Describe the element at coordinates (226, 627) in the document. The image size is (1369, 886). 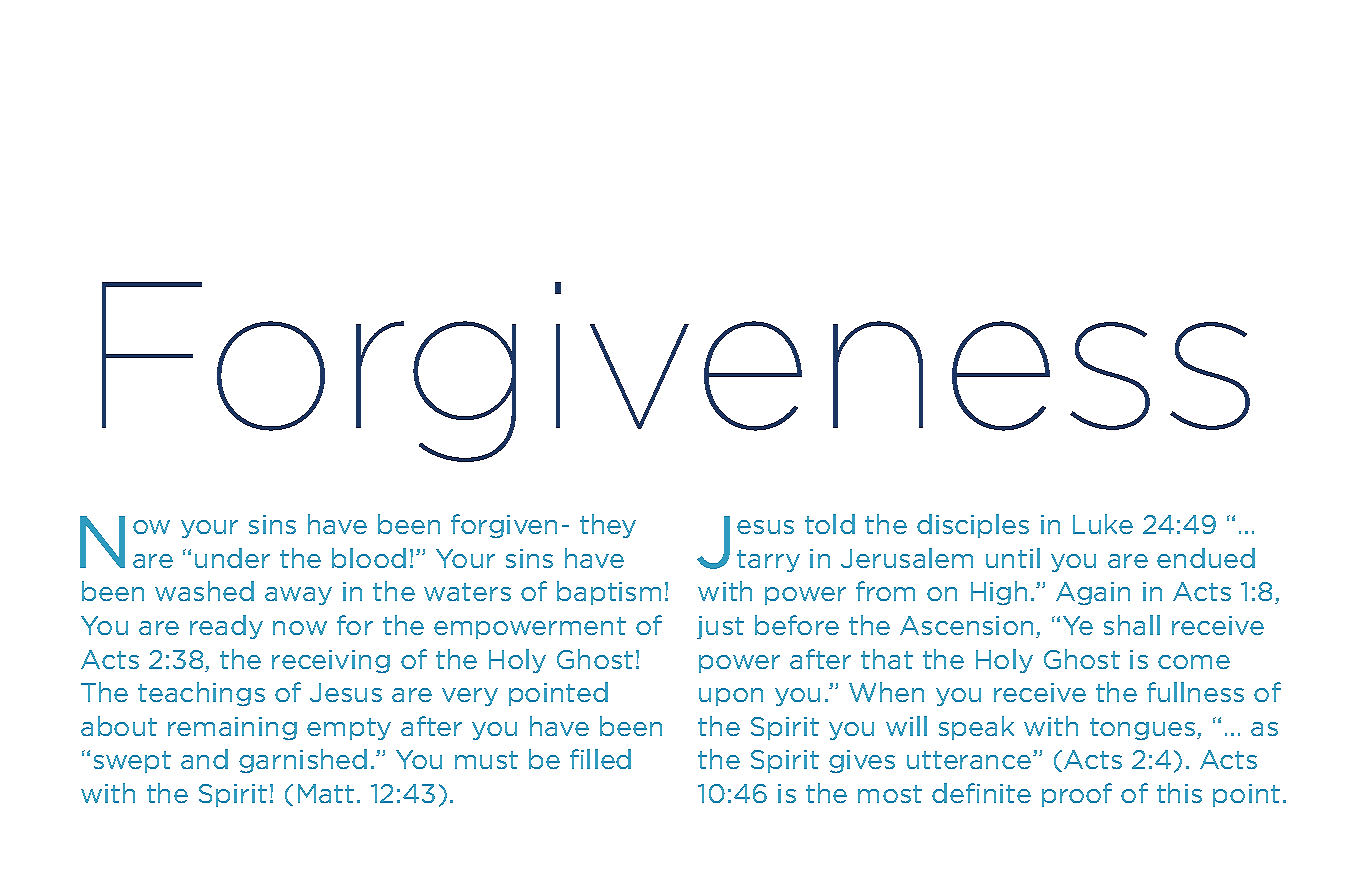
I see `ready` at that location.
